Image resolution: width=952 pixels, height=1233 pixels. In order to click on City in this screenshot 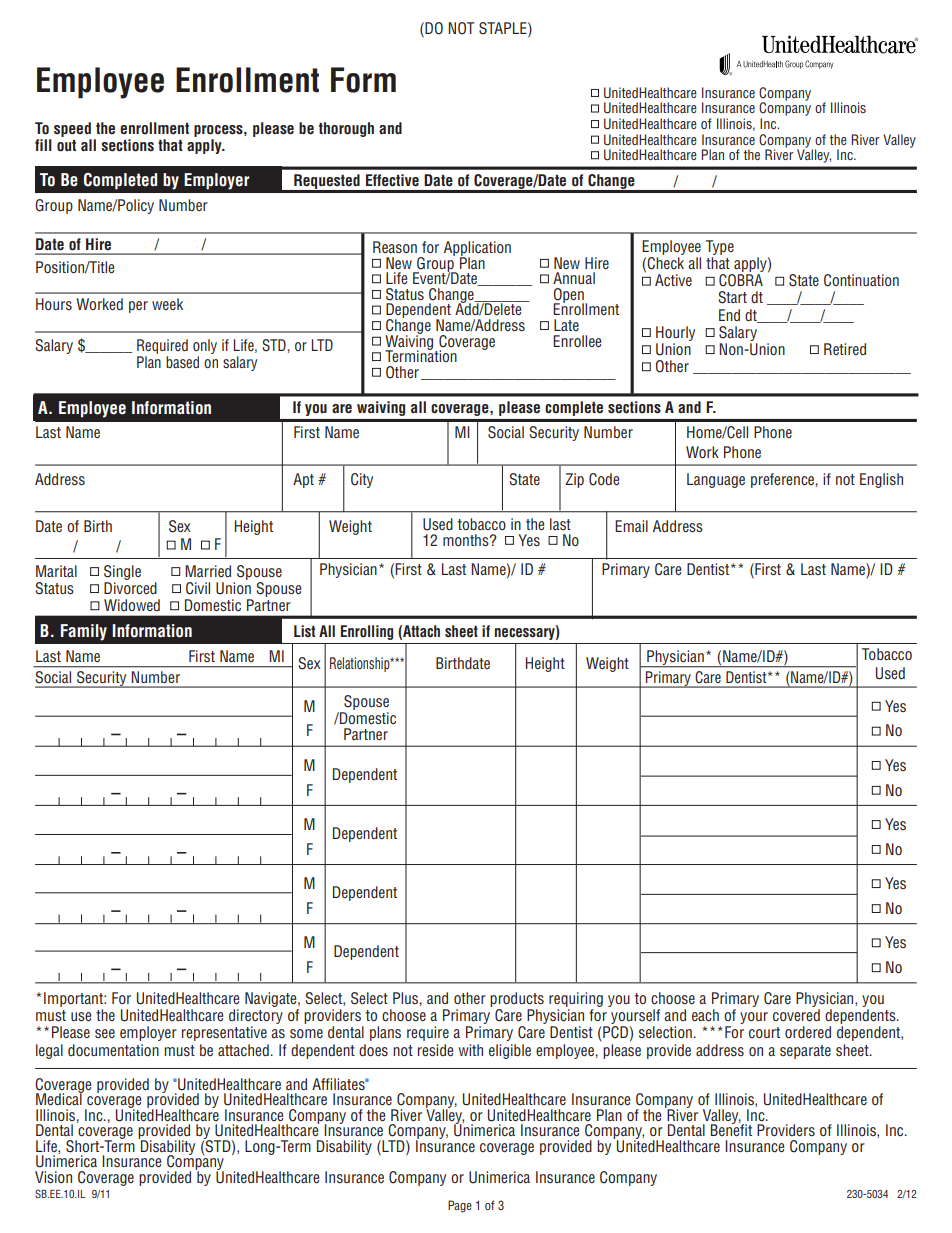, I will do `click(362, 480)`.
